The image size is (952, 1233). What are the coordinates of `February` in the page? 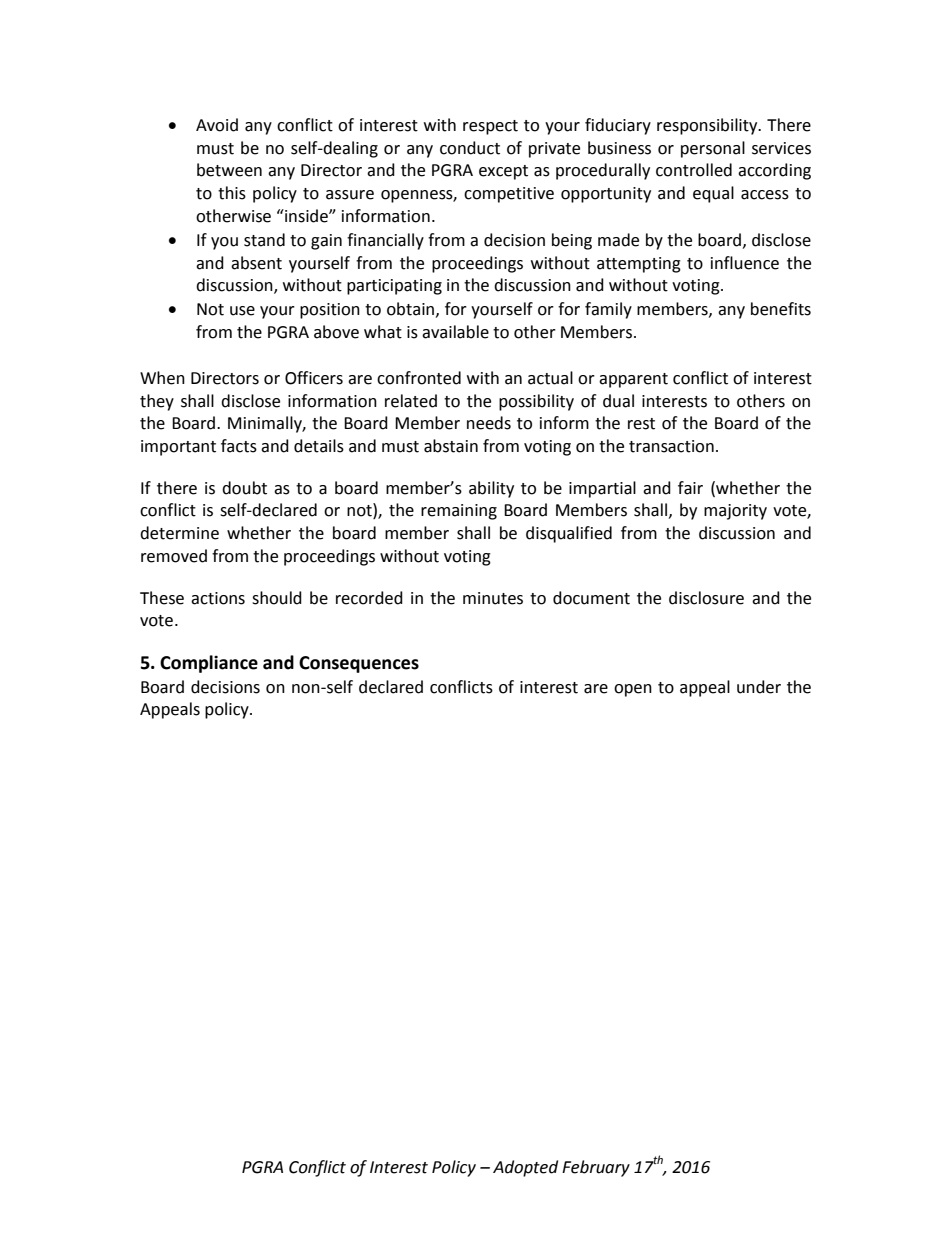 It's located at (596, 1168).
